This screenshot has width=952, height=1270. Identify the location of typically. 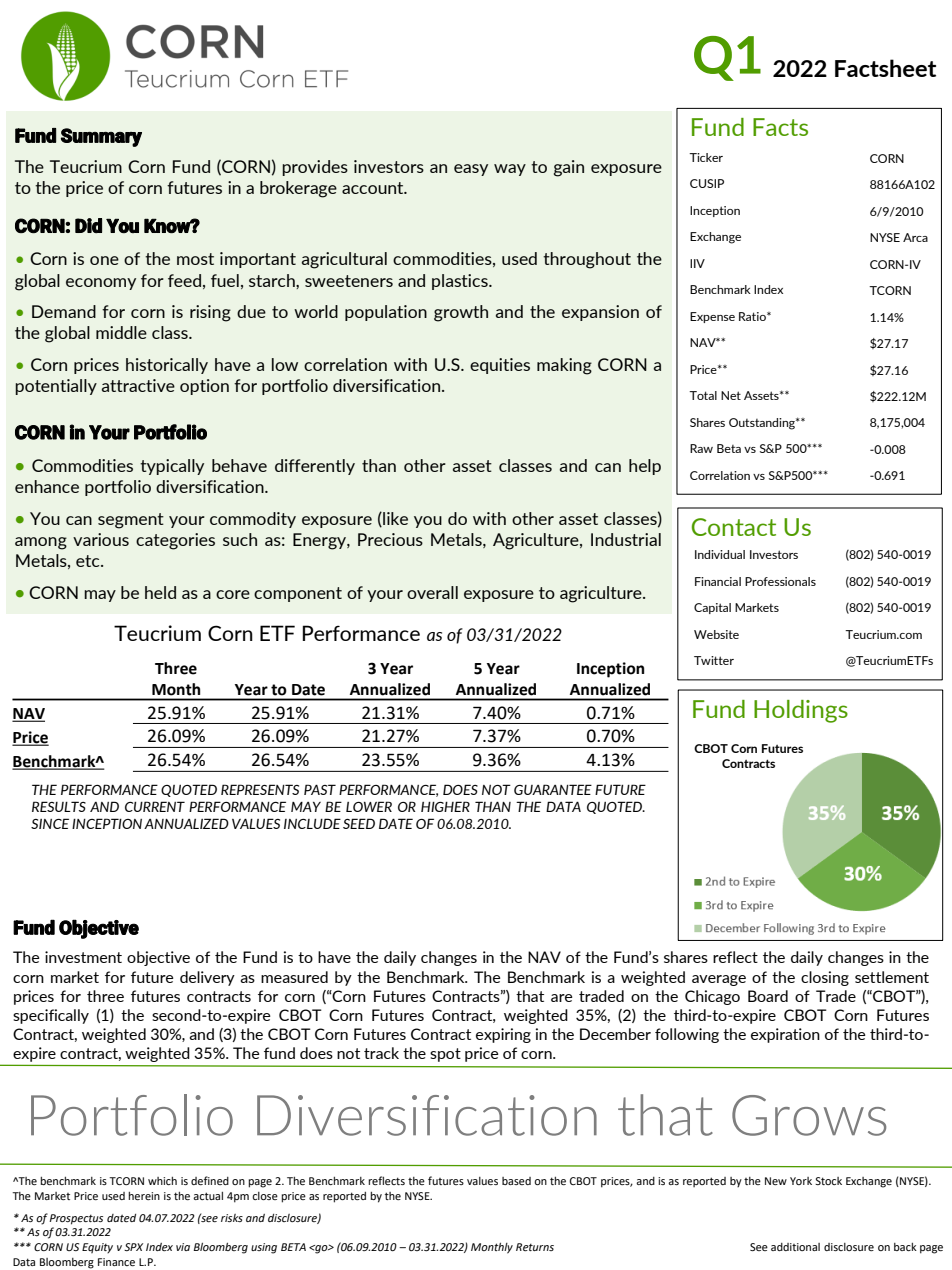
(172, 467).
